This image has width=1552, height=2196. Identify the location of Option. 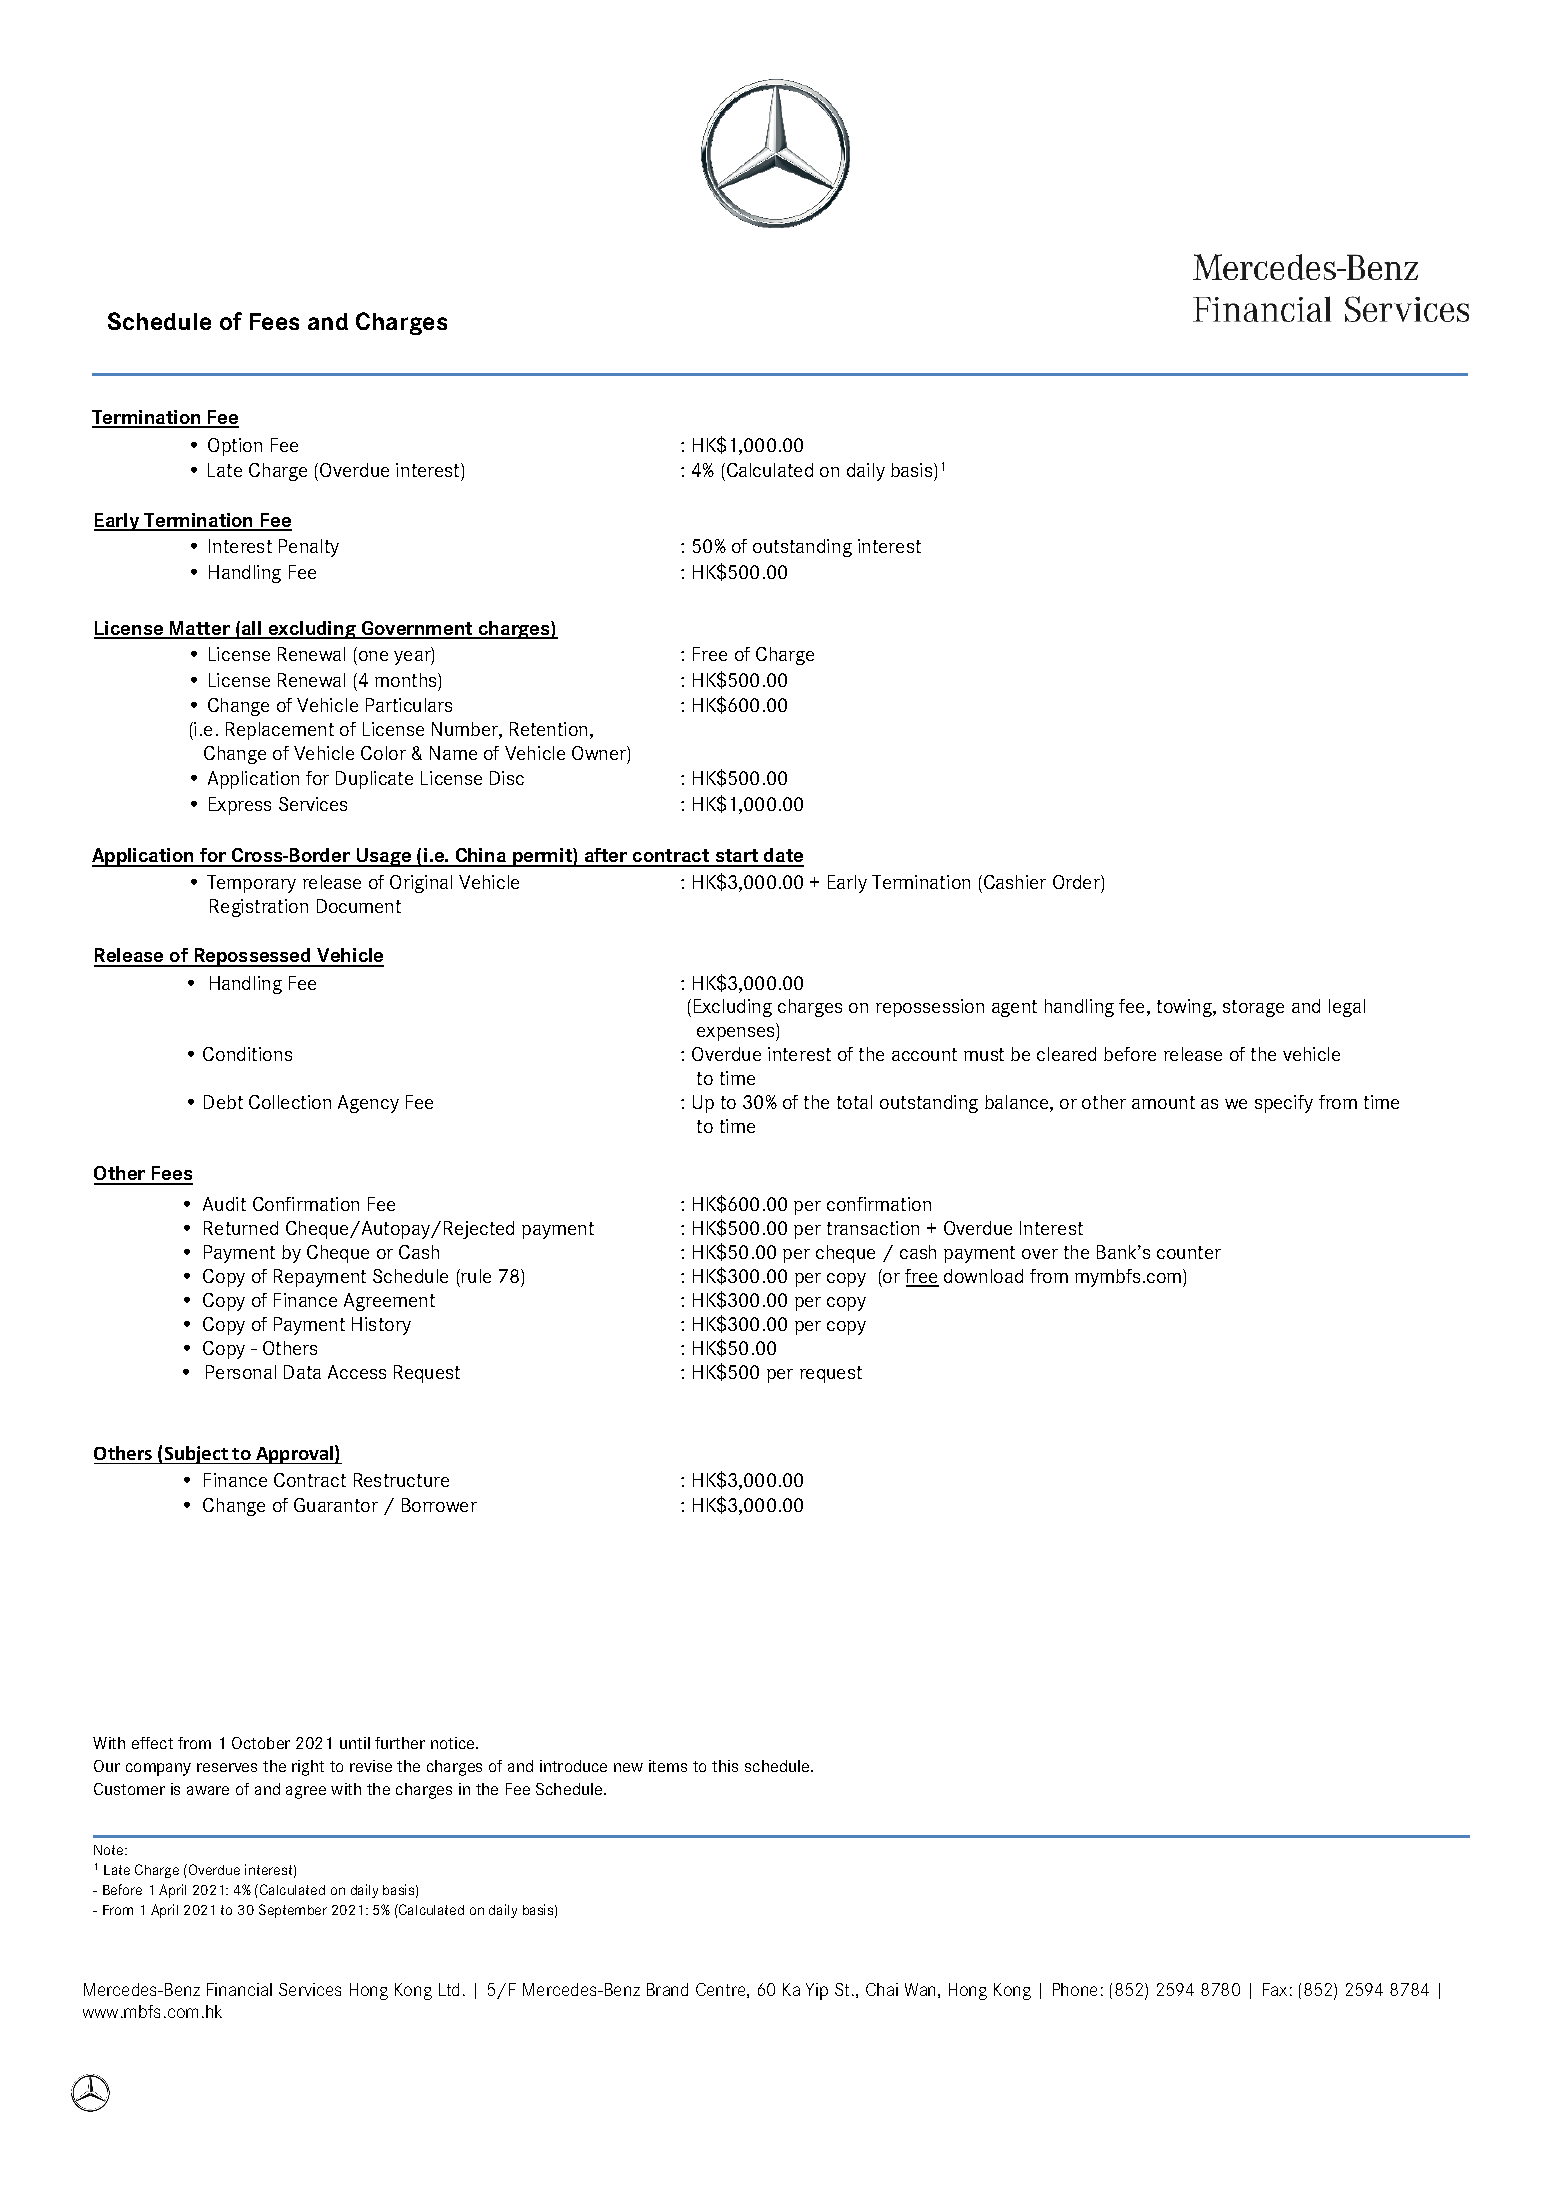
(235, 447).
